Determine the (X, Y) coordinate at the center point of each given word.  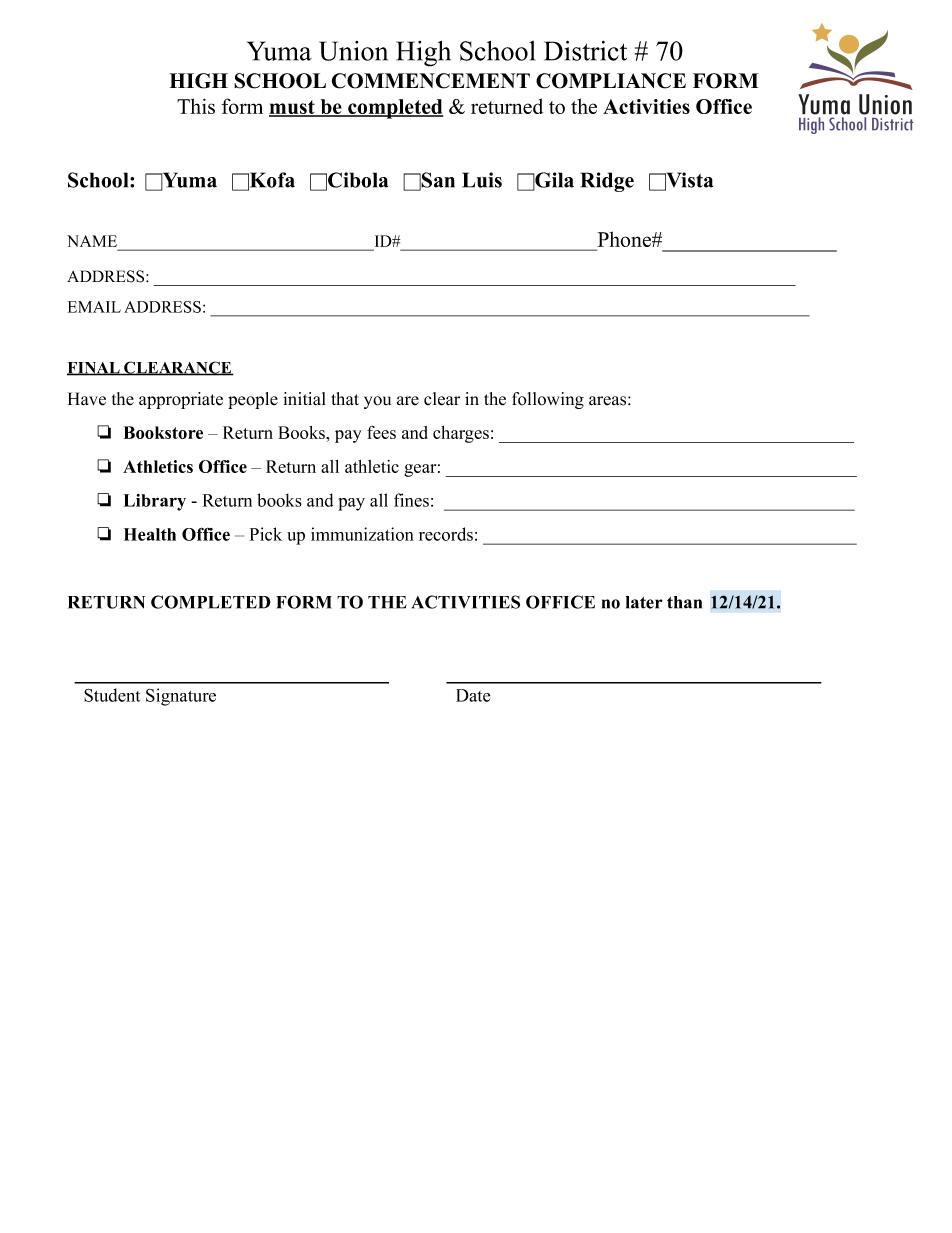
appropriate (181, 400)
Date (473, 695)
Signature (181, 697)
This (196, 106)
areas (607, 401)
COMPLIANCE (611, 81)
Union (353, 51)
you (377, 402)
